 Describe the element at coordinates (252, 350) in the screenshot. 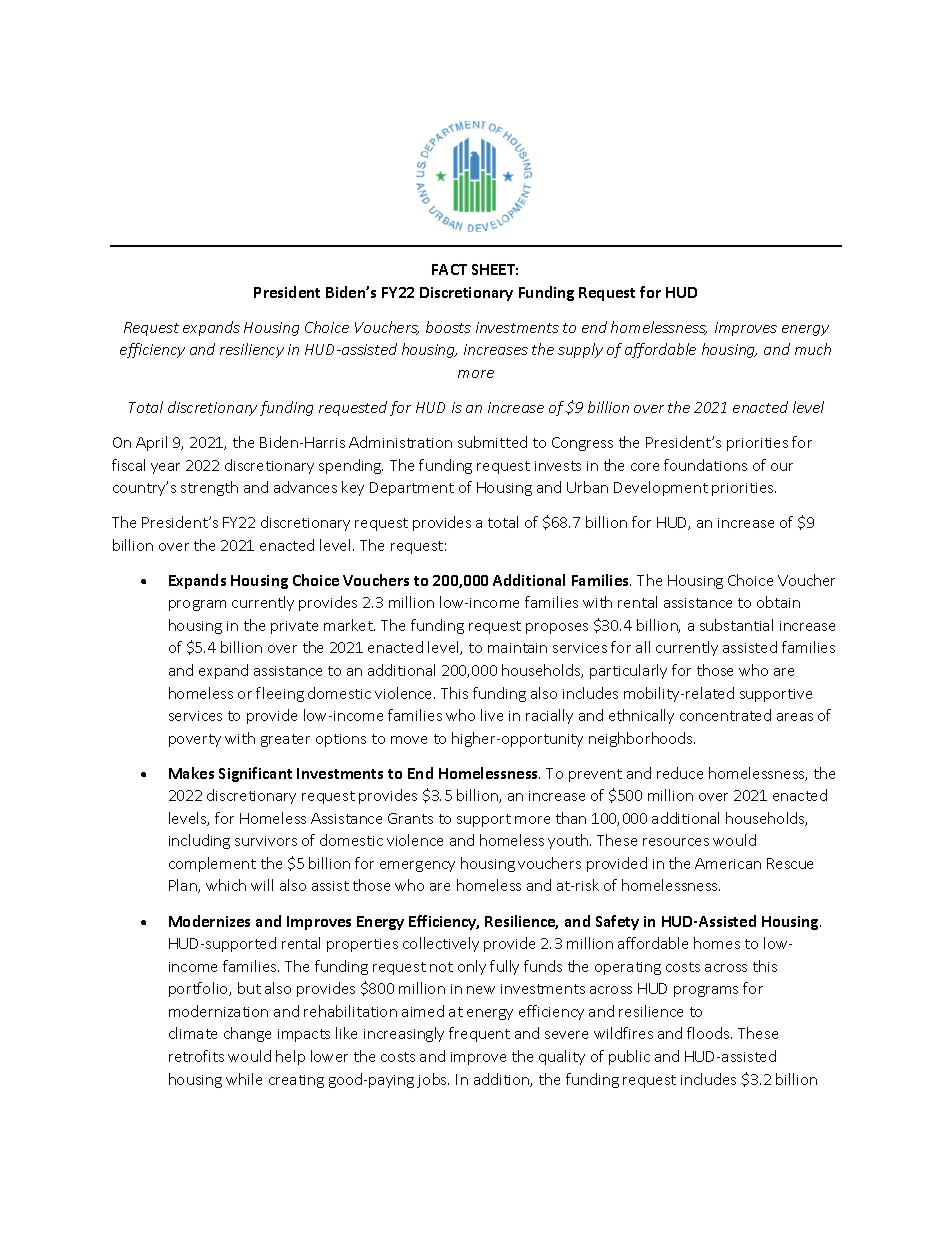

I see `resiliency` at that location.
